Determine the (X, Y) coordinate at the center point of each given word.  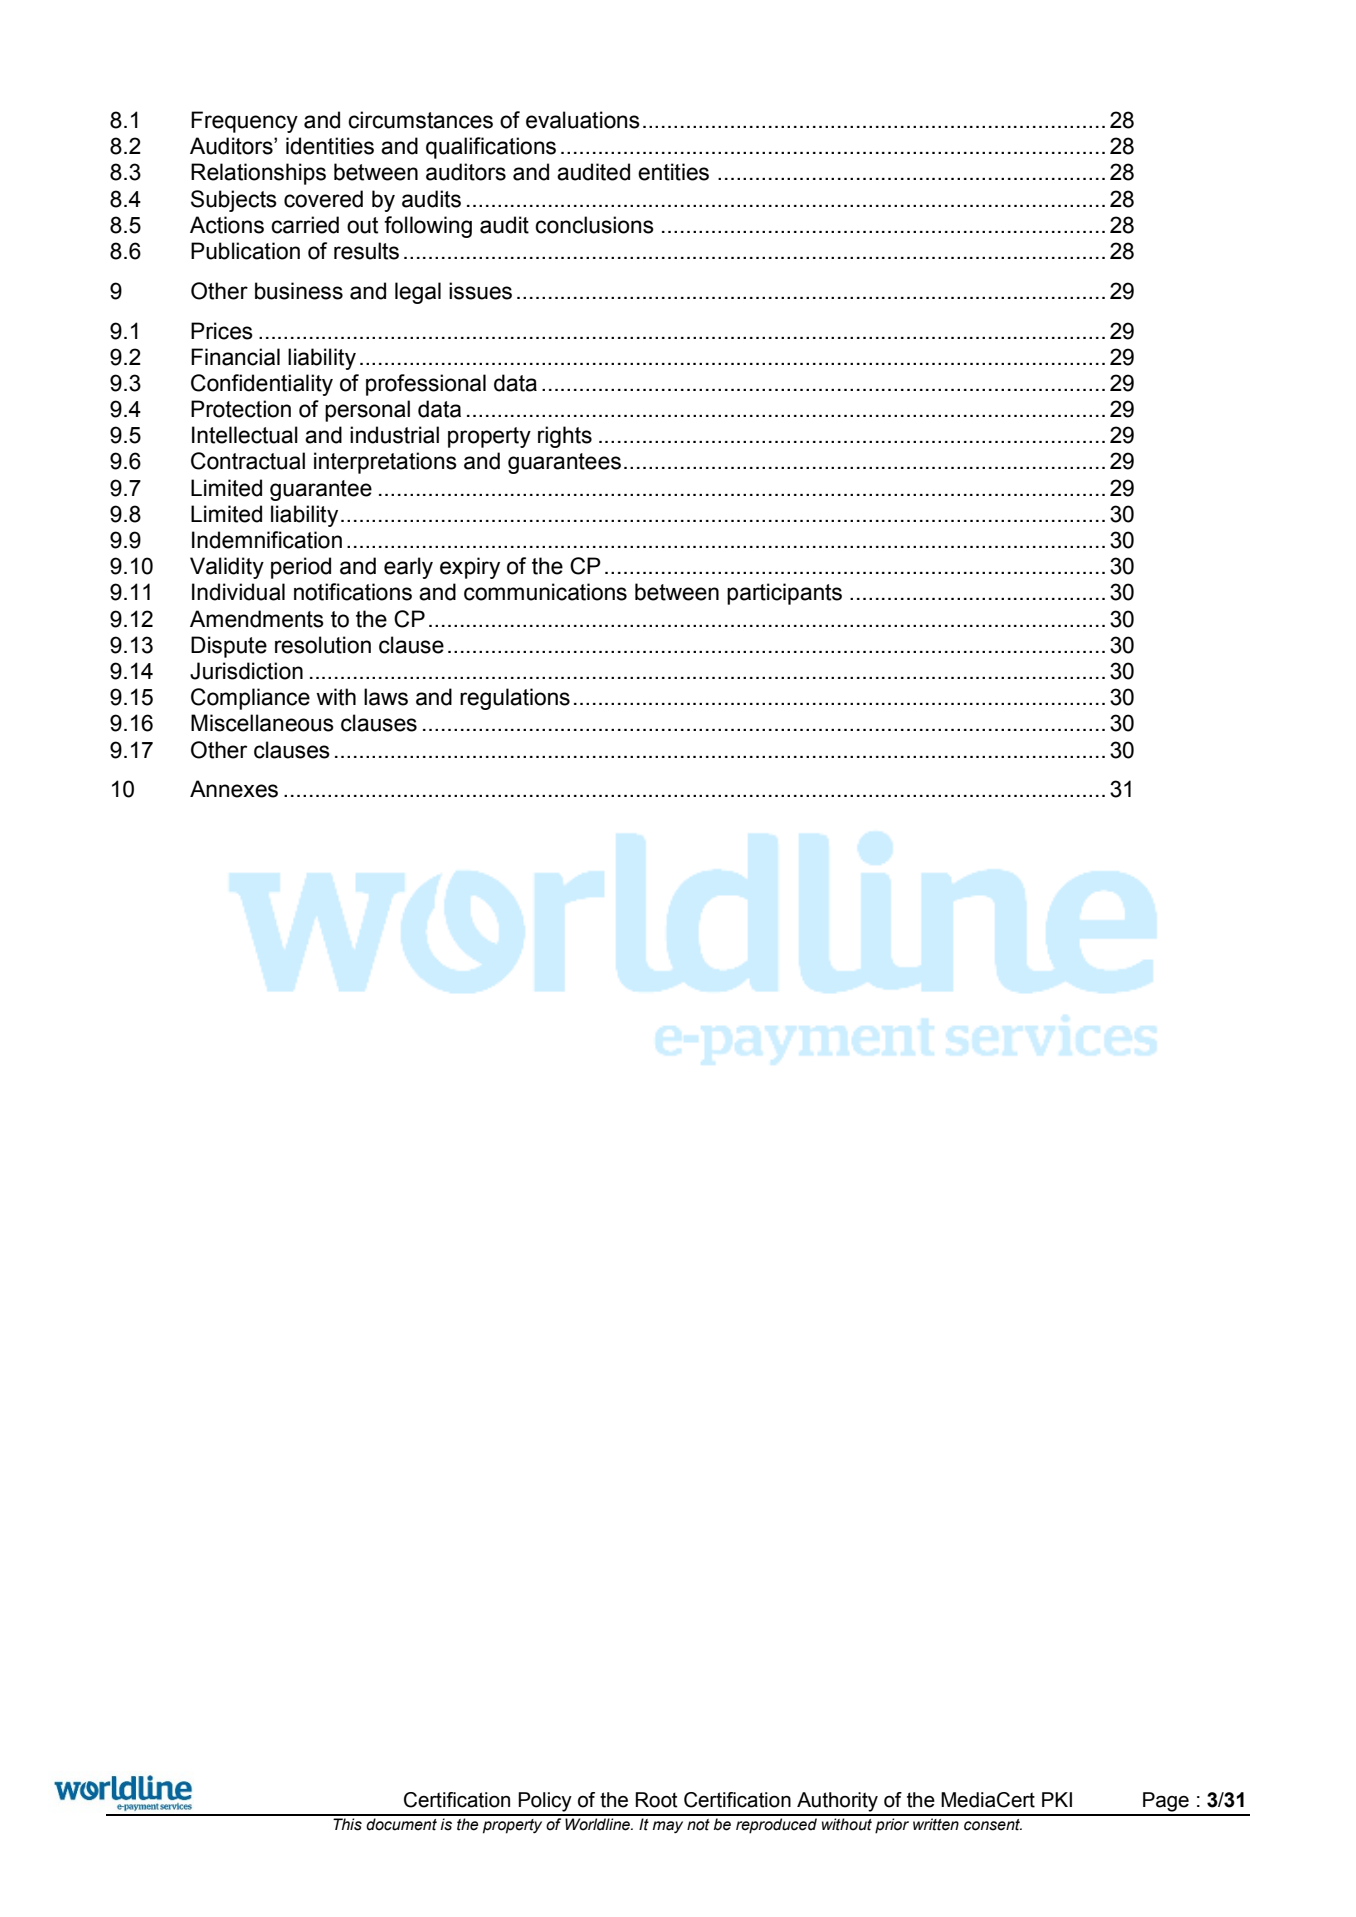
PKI (1057, 1799)
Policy (545, 1802)
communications (545, 592)
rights (565, 437)
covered (323, 199)
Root (657, 1800)
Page (1166, 1802)
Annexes (234, 789)
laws (386, 697)
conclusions (594, 225)
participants (784, 594)
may (668, 1827)
